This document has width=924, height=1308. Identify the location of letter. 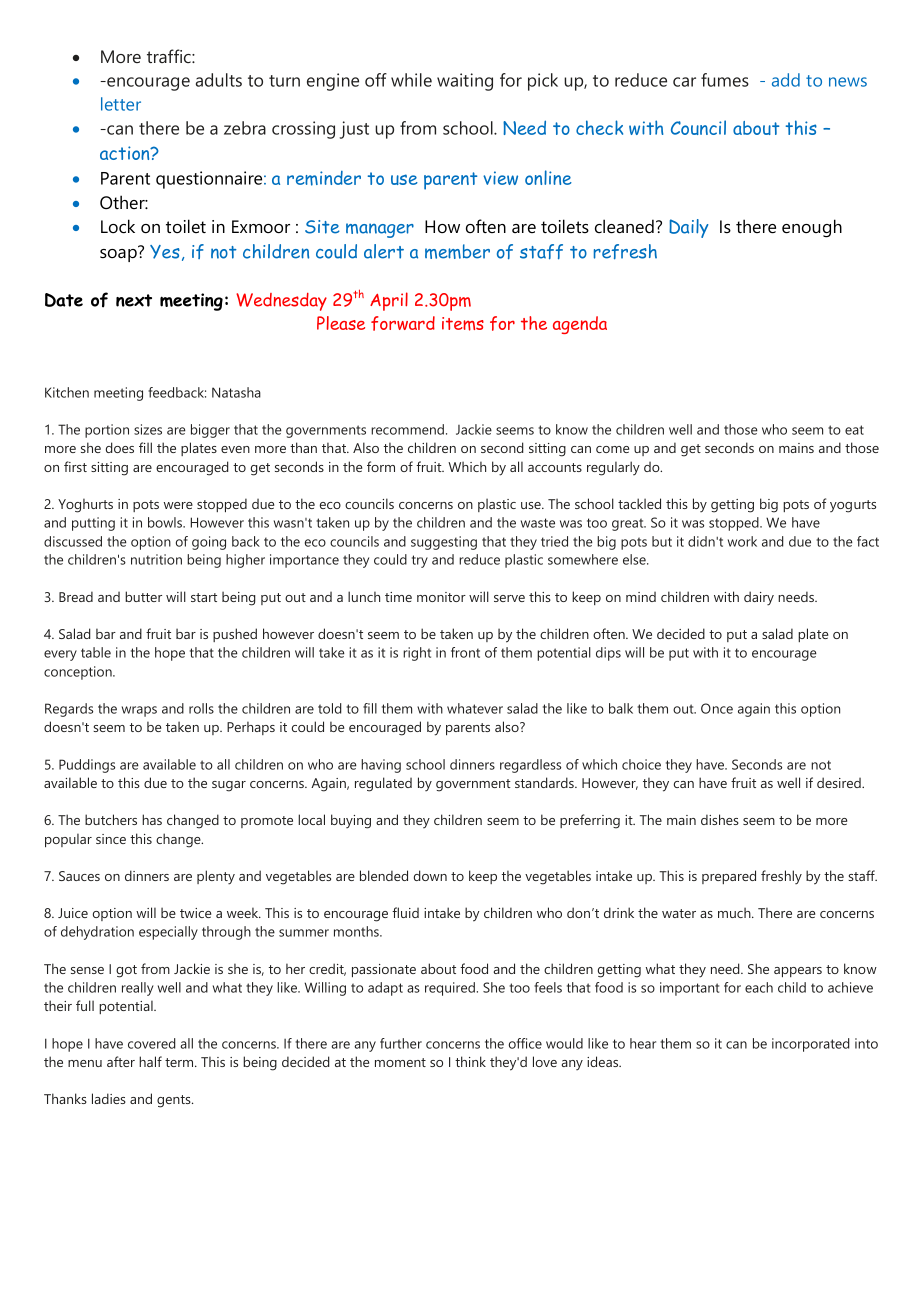
(121, 104).
